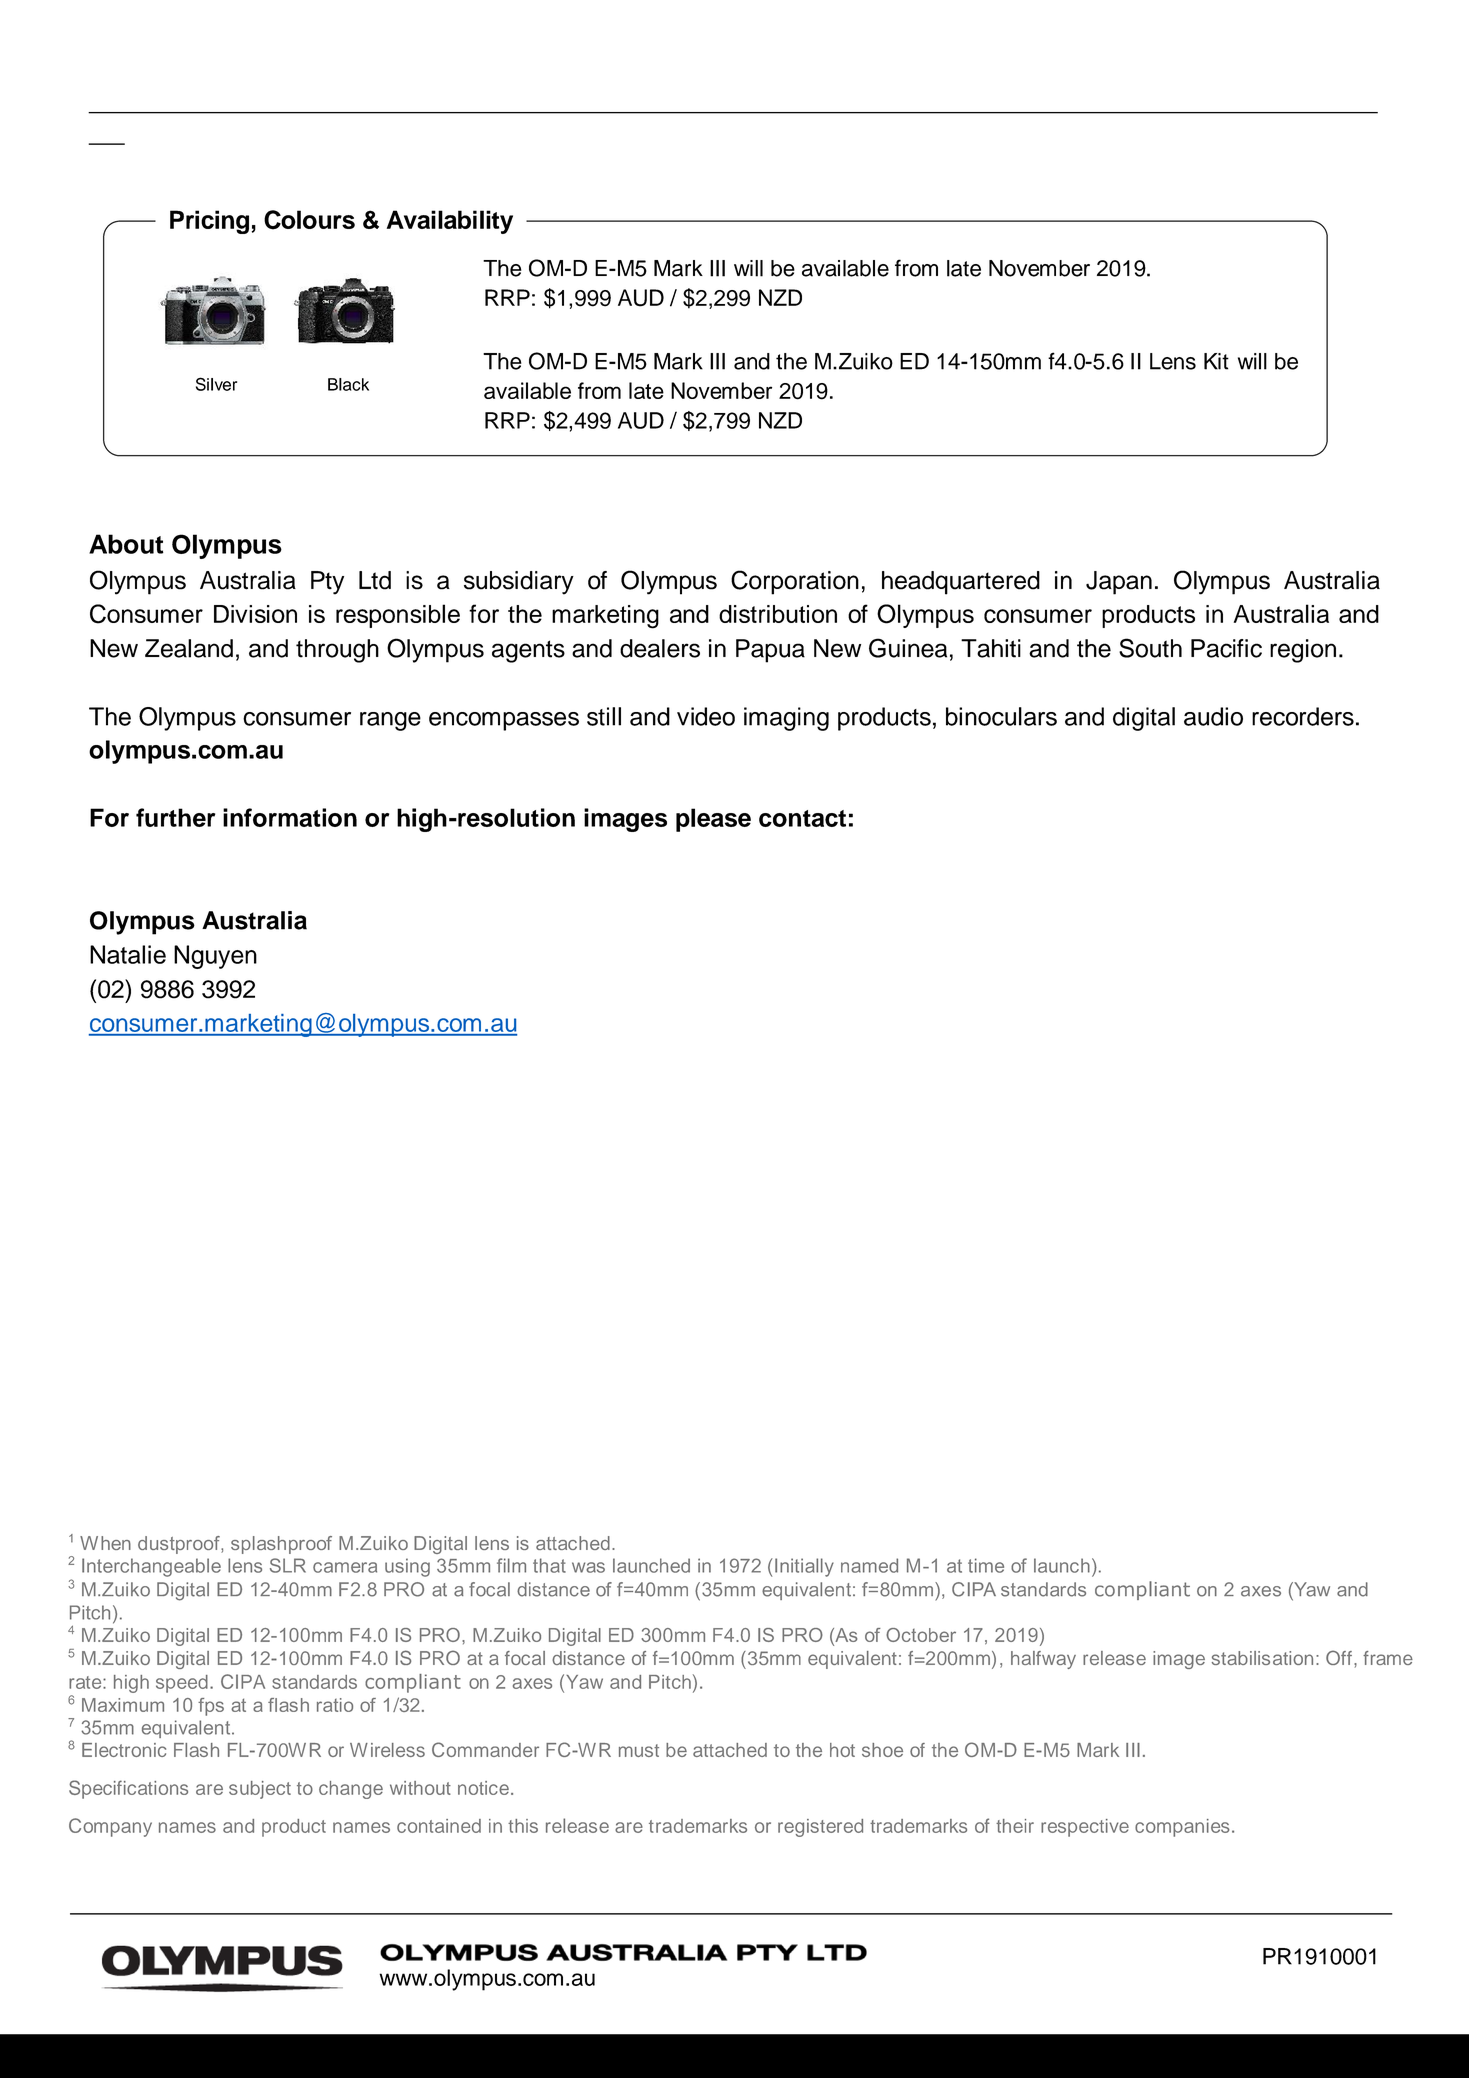 This image has width=1469, height=2078. I want to click on Pricing, so click(209, 222).
